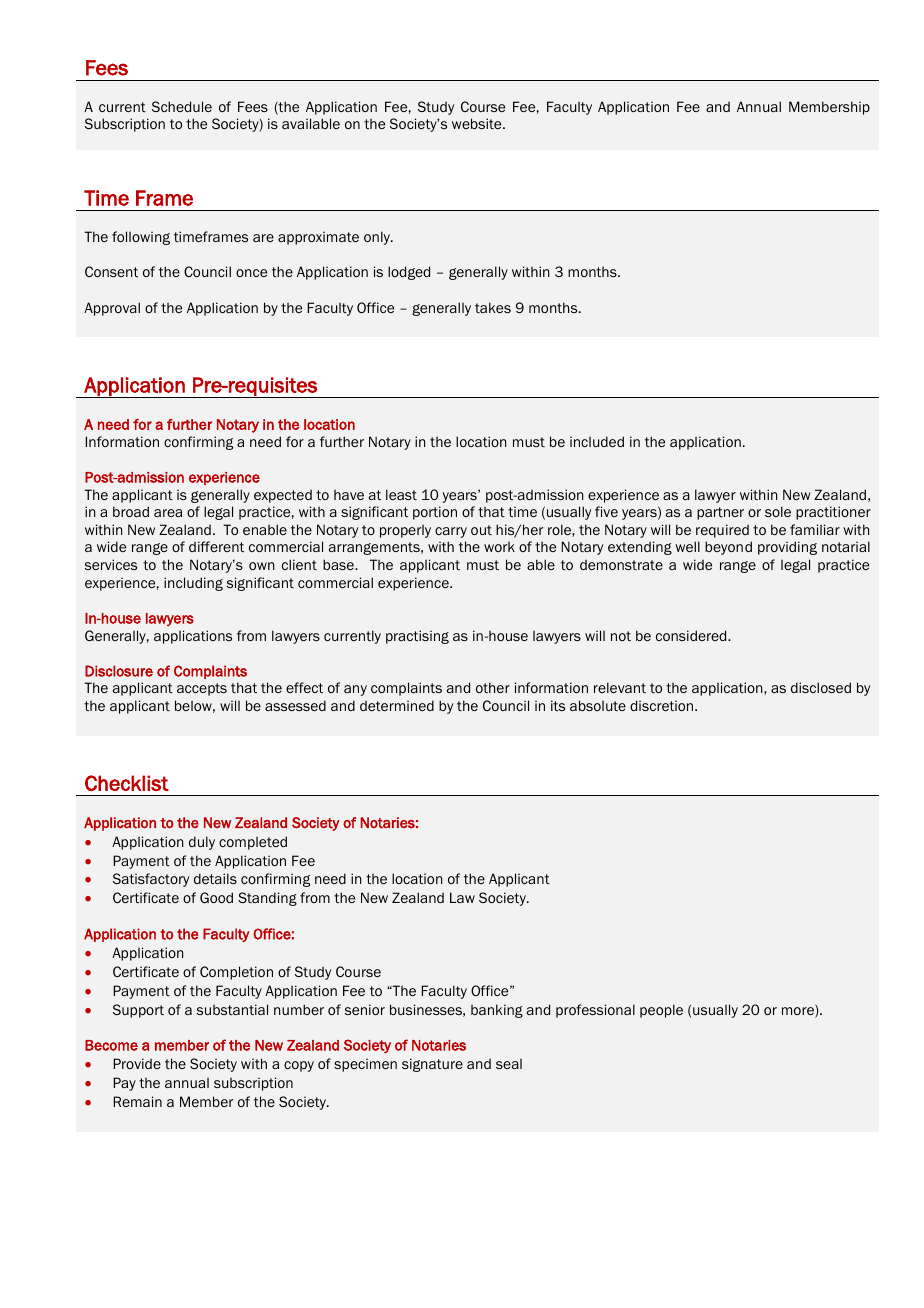 The height and width of the screenshot is (1308, 924). Describe the element at coordinates (493, 307) in the screenshot. I see `takes` at that location.
